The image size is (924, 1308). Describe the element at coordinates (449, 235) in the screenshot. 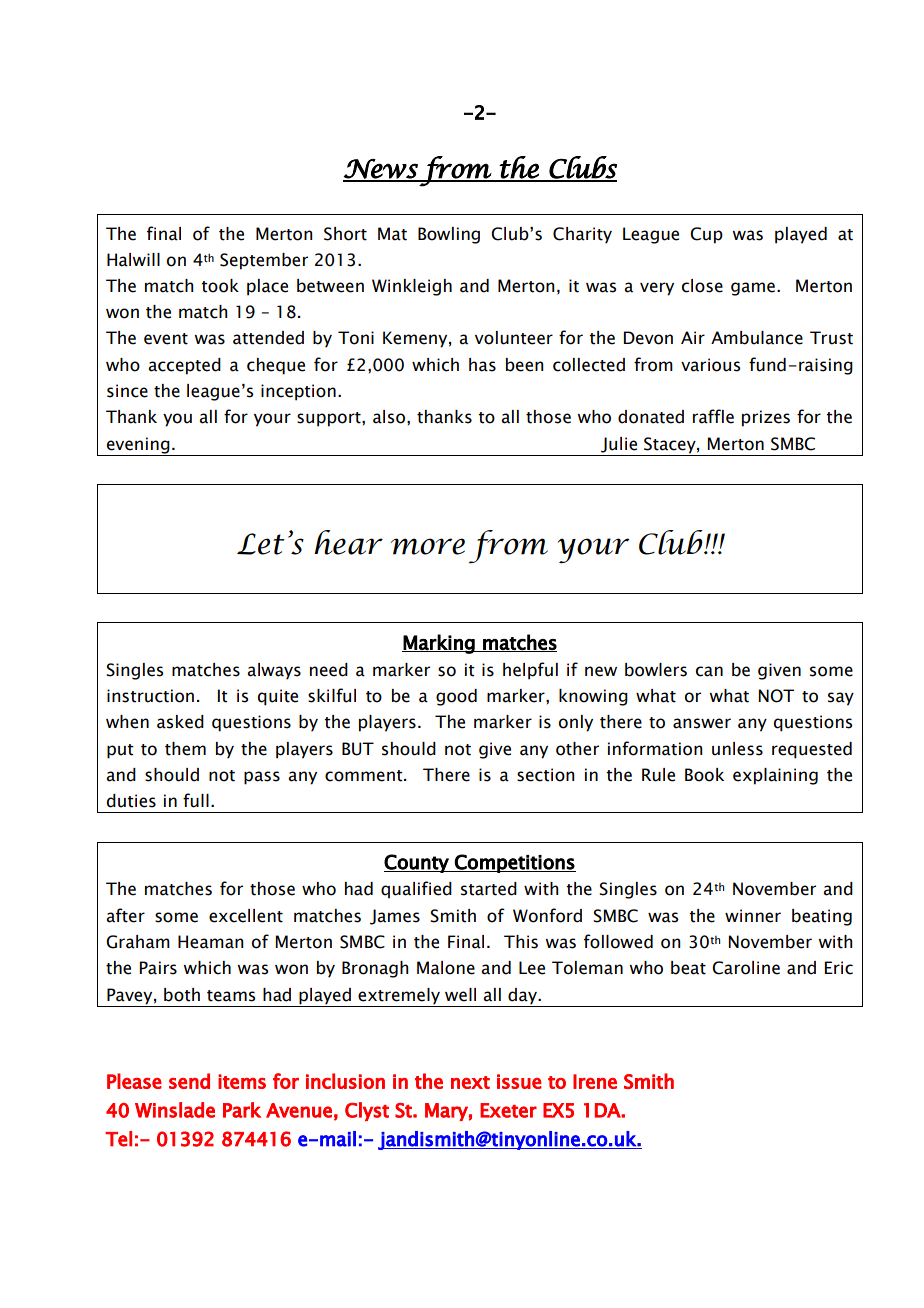

I see `Bowling` at that location.
